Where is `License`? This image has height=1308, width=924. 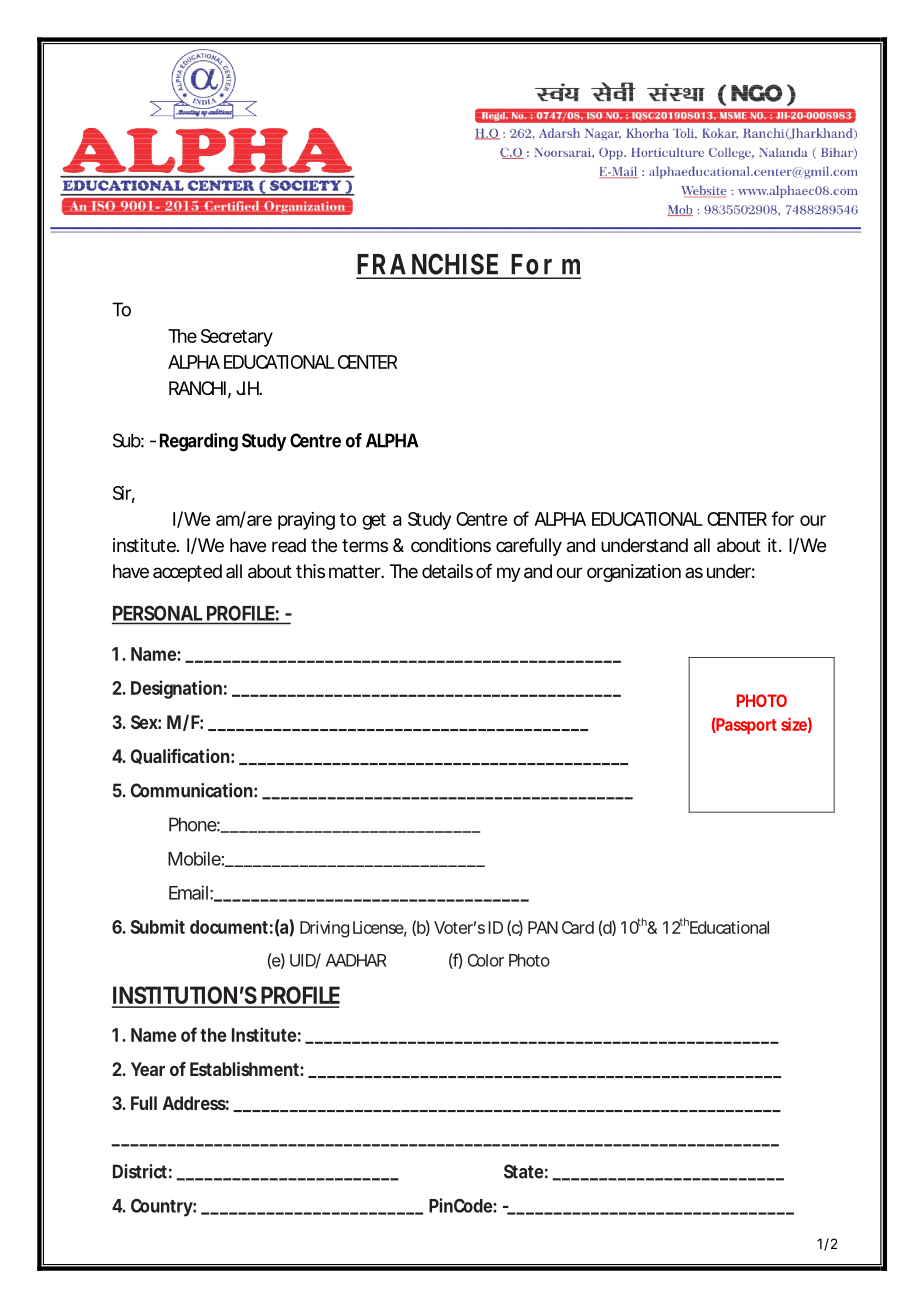 License is located at coordinates (378, 927).
